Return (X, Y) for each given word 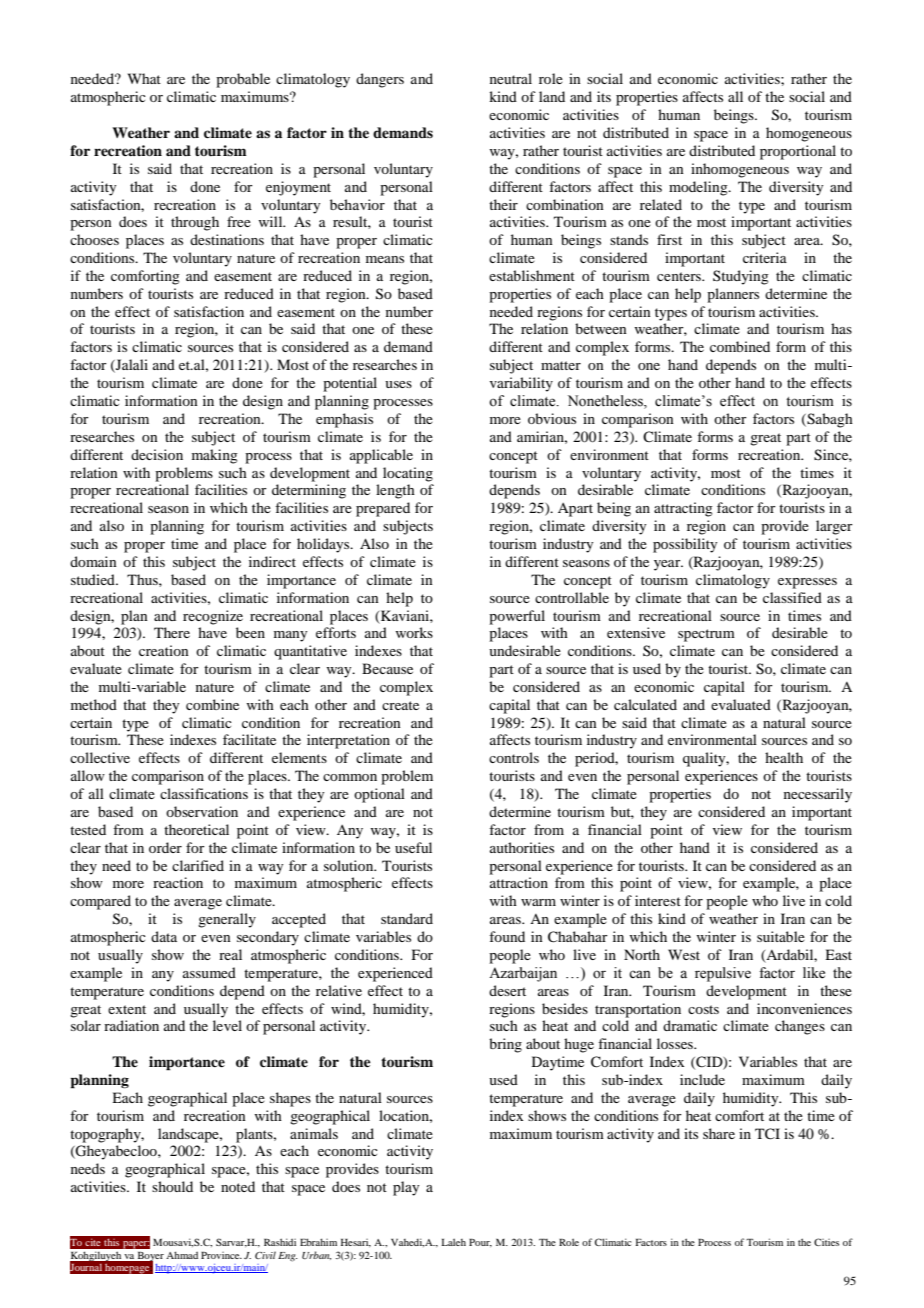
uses (398, 384)
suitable (781, 936)
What (144, 78)
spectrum (706, 635)
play (406, 1188)
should (172, 1186)
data (164, 936)
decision (157, 454)
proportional (798, 152)
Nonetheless (606, 402)
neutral (511, 78)
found (507, 936)
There (172, 632)
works (414, 632)
